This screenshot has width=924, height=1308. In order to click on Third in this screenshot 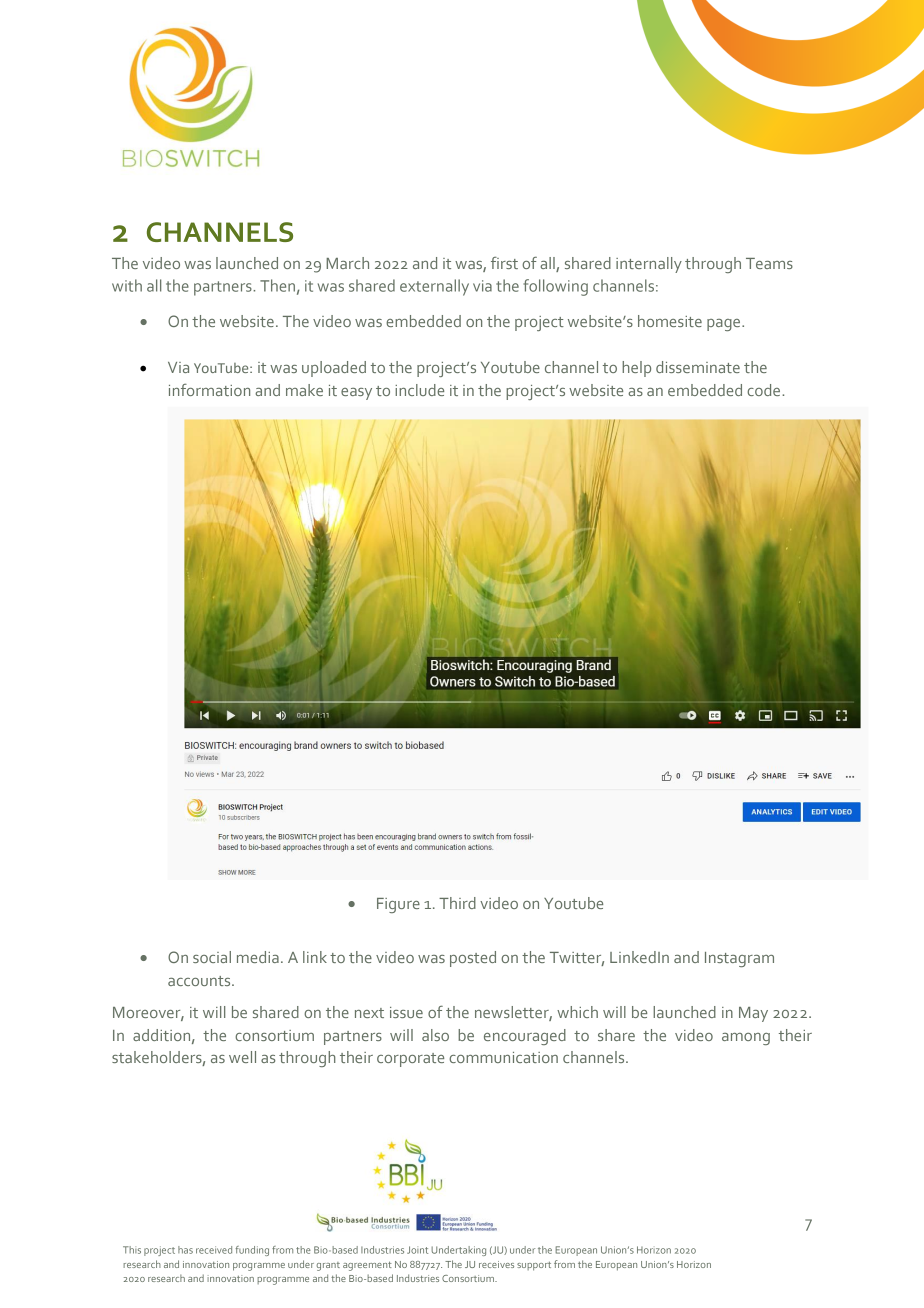, I will do `click(457, 903)`.
